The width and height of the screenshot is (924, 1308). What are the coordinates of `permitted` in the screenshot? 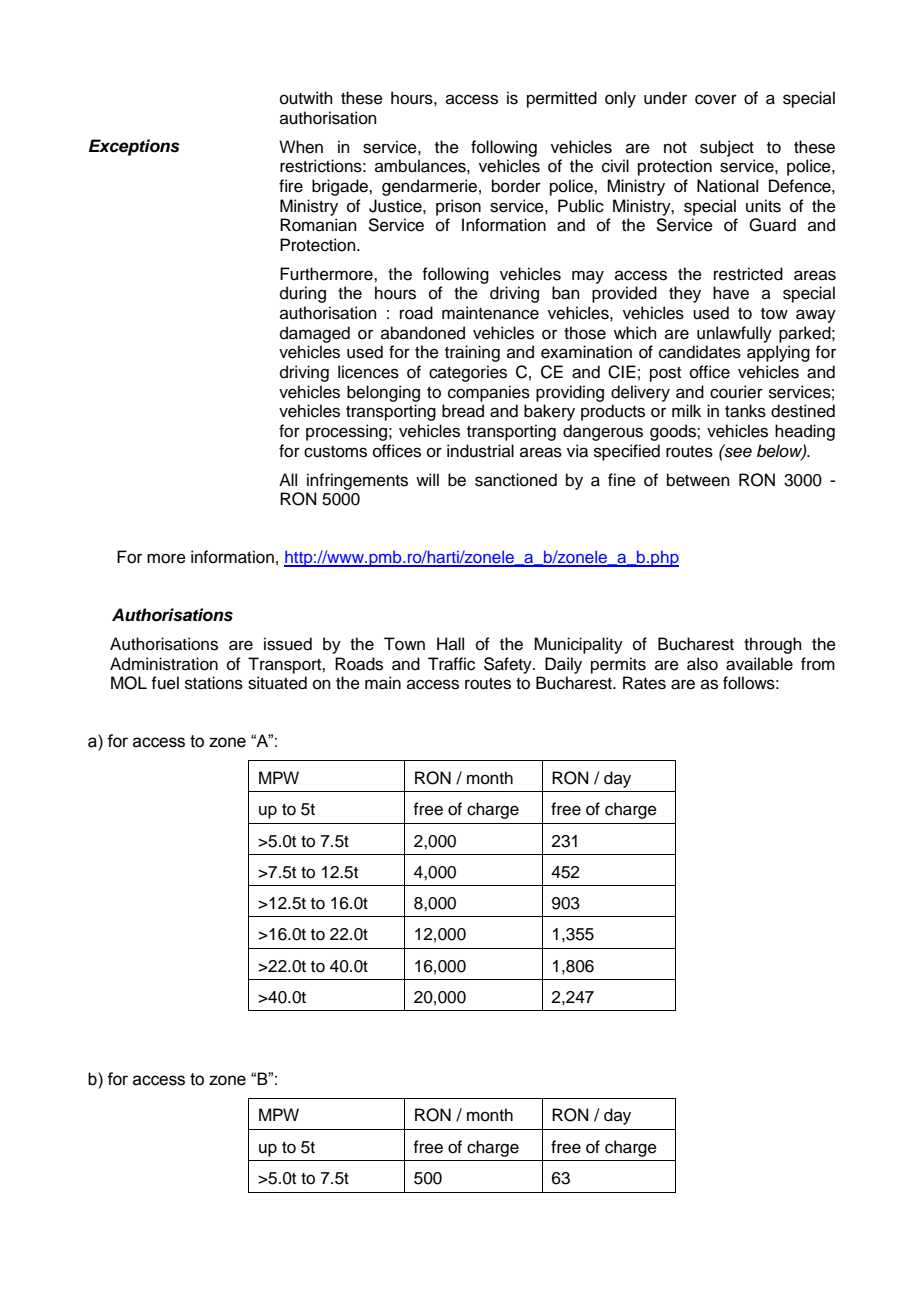 It's located at (562, 99).
